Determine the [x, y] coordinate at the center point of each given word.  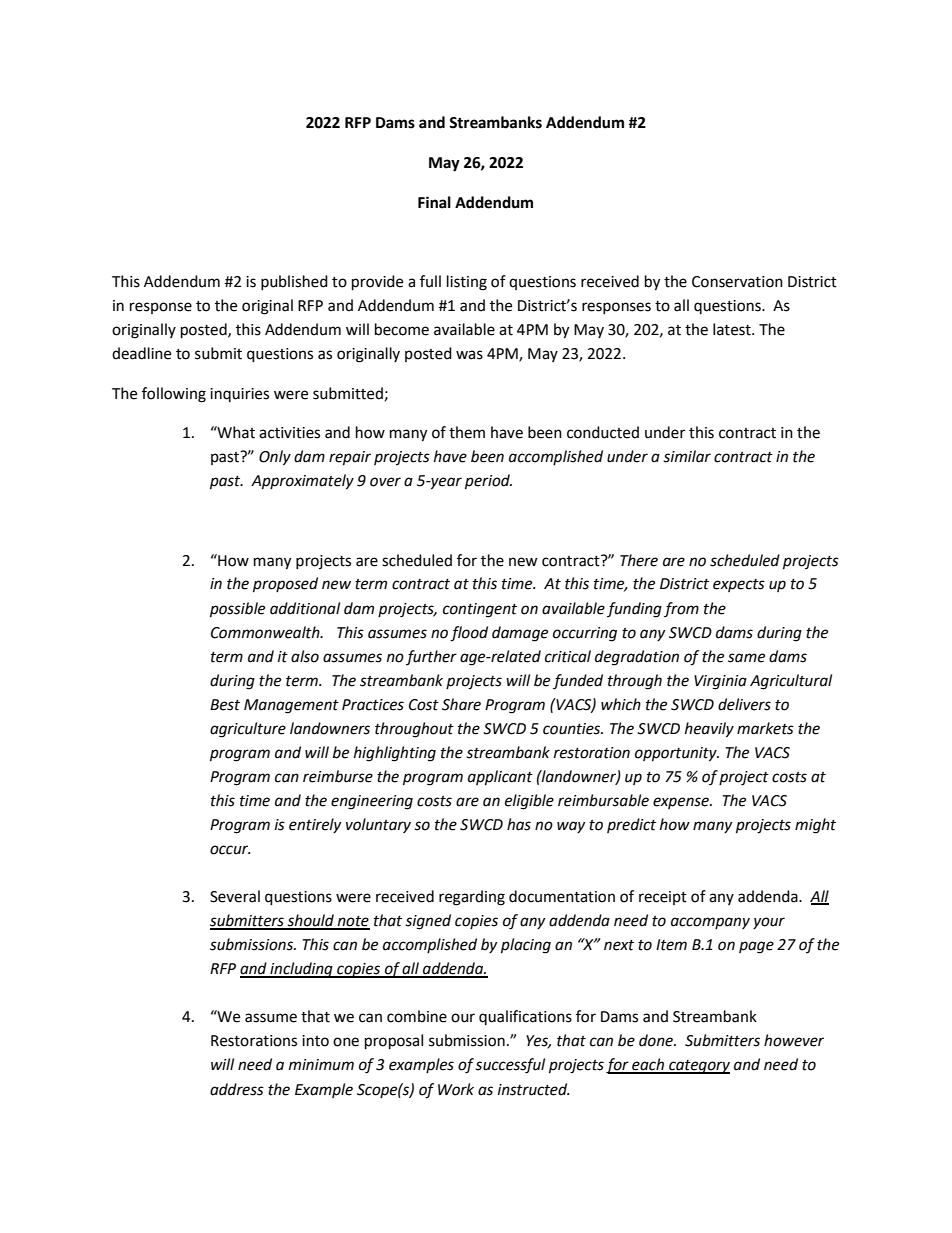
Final [434, 202]
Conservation [737, 282]
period [488, 482]
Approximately [302, 482]
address [237, 1089]
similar [687, 456]
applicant [500, 778]
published [294, 282]
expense [682, 803]
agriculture [248, 730]
